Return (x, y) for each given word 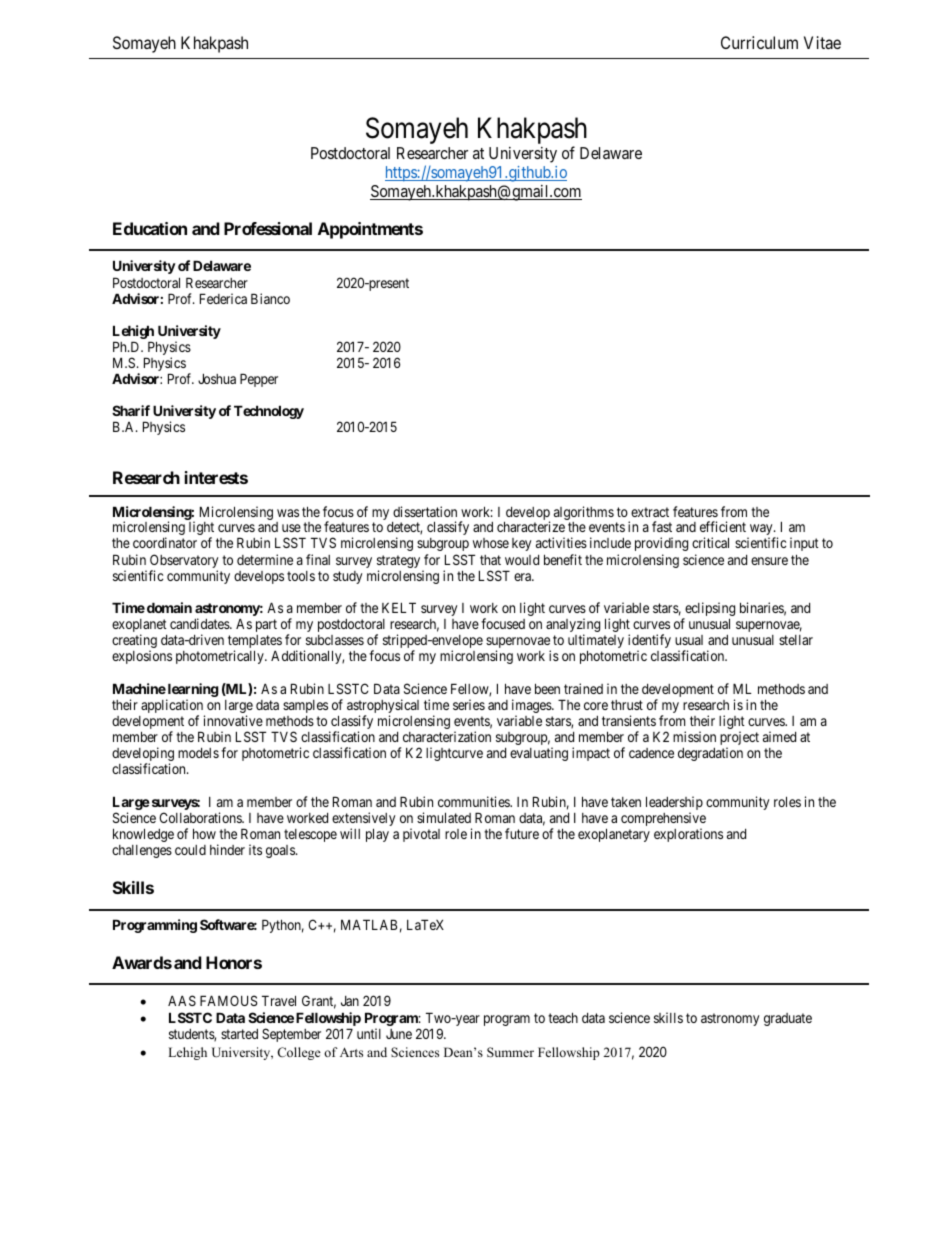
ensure (769, 561)
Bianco (270, 298)
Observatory (184, 562)
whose (491, 543)
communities (475, 801)
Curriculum (759, 42)
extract (650, 512)
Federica (223, 298)
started (239, 1034)
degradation (710, 754)
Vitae (822, 42)
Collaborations (201, 817)
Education (150, 228)
